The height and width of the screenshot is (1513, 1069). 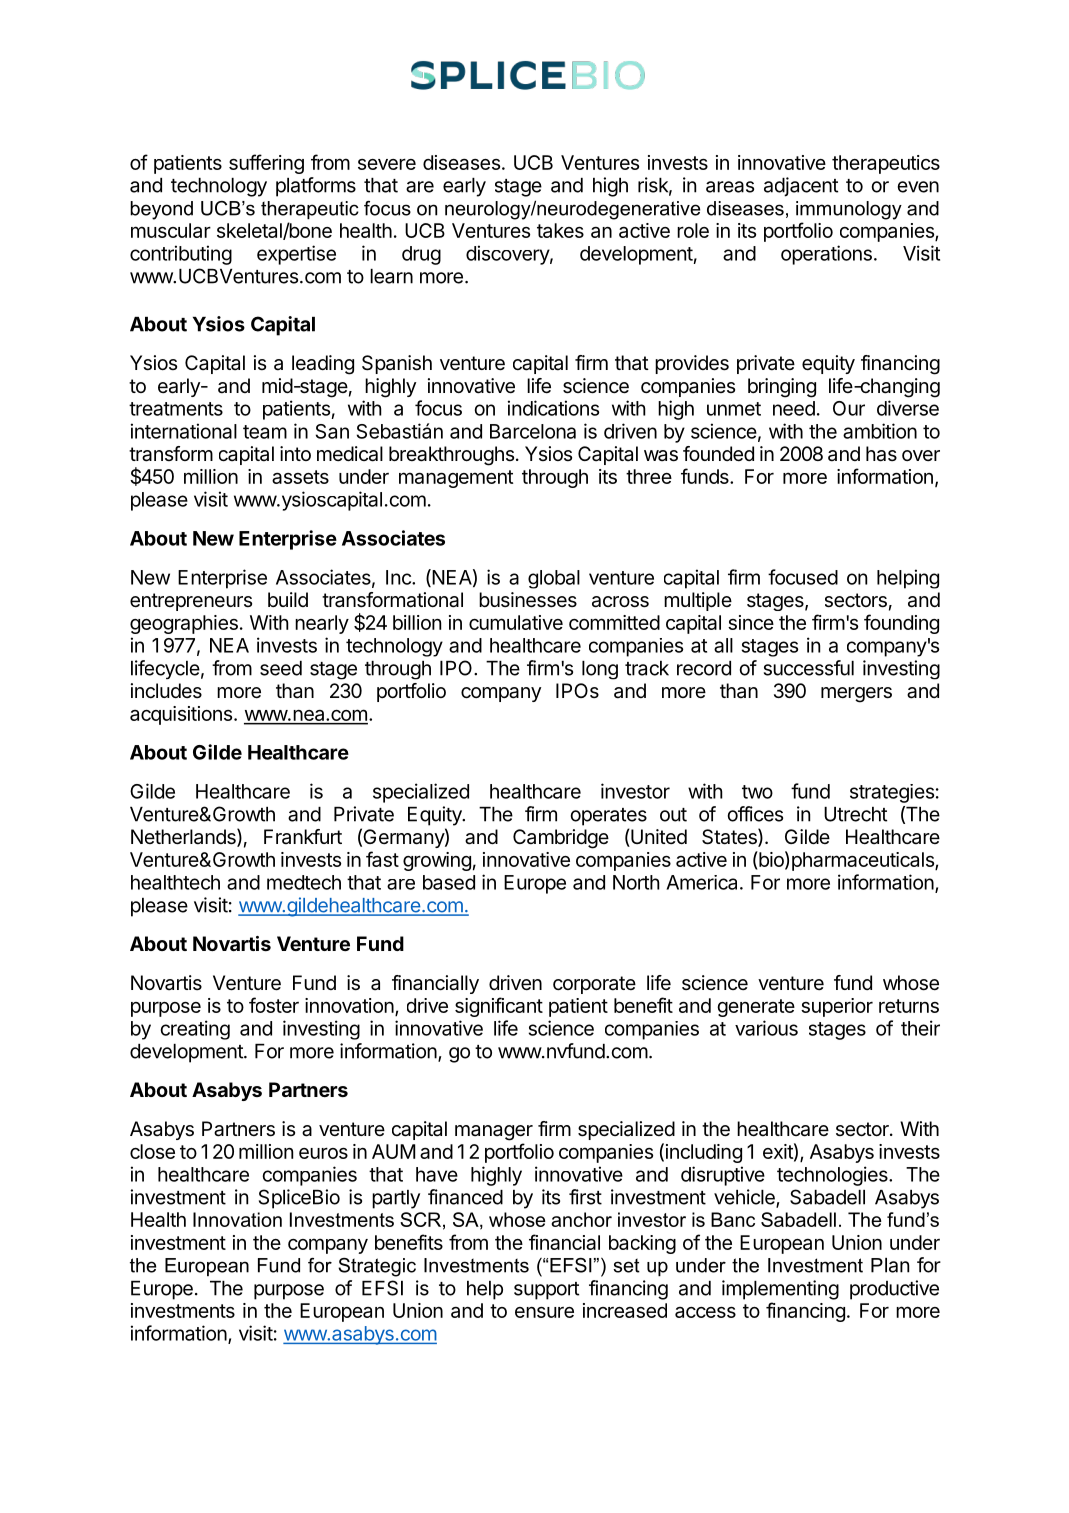 What do you see at coordinates (560, 230) in the screenshot?
I see `takes` at bounding box center [560, 230].
